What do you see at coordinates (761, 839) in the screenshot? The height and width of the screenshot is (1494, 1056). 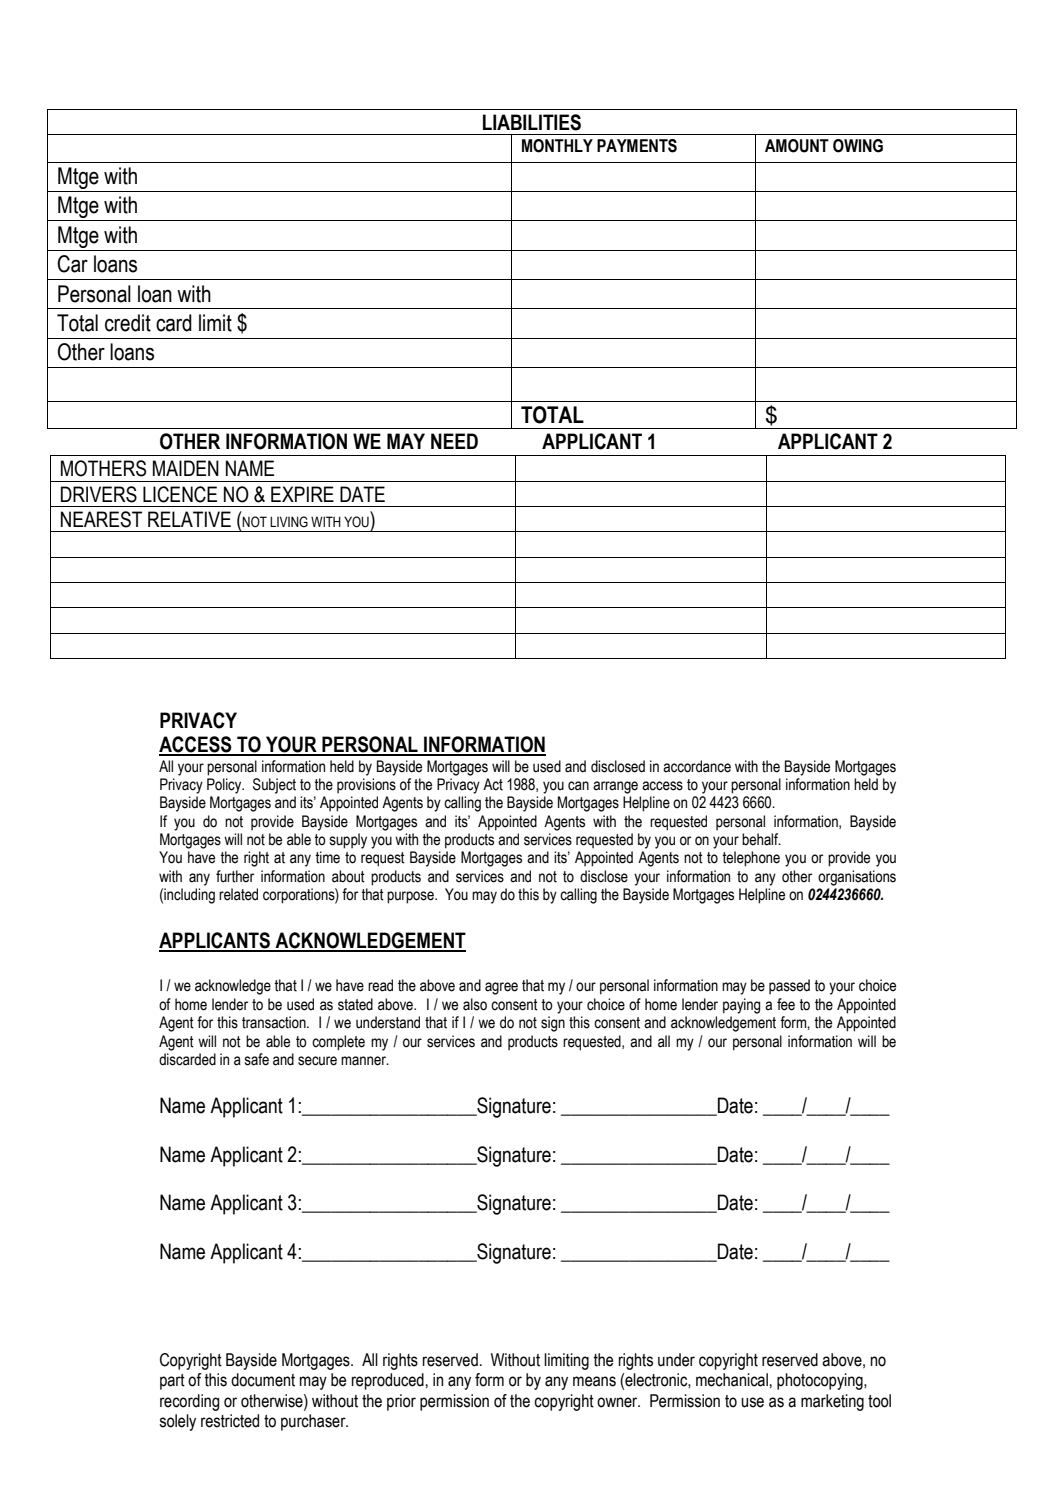 I see `behalf` at bounding box center [761, 839].
